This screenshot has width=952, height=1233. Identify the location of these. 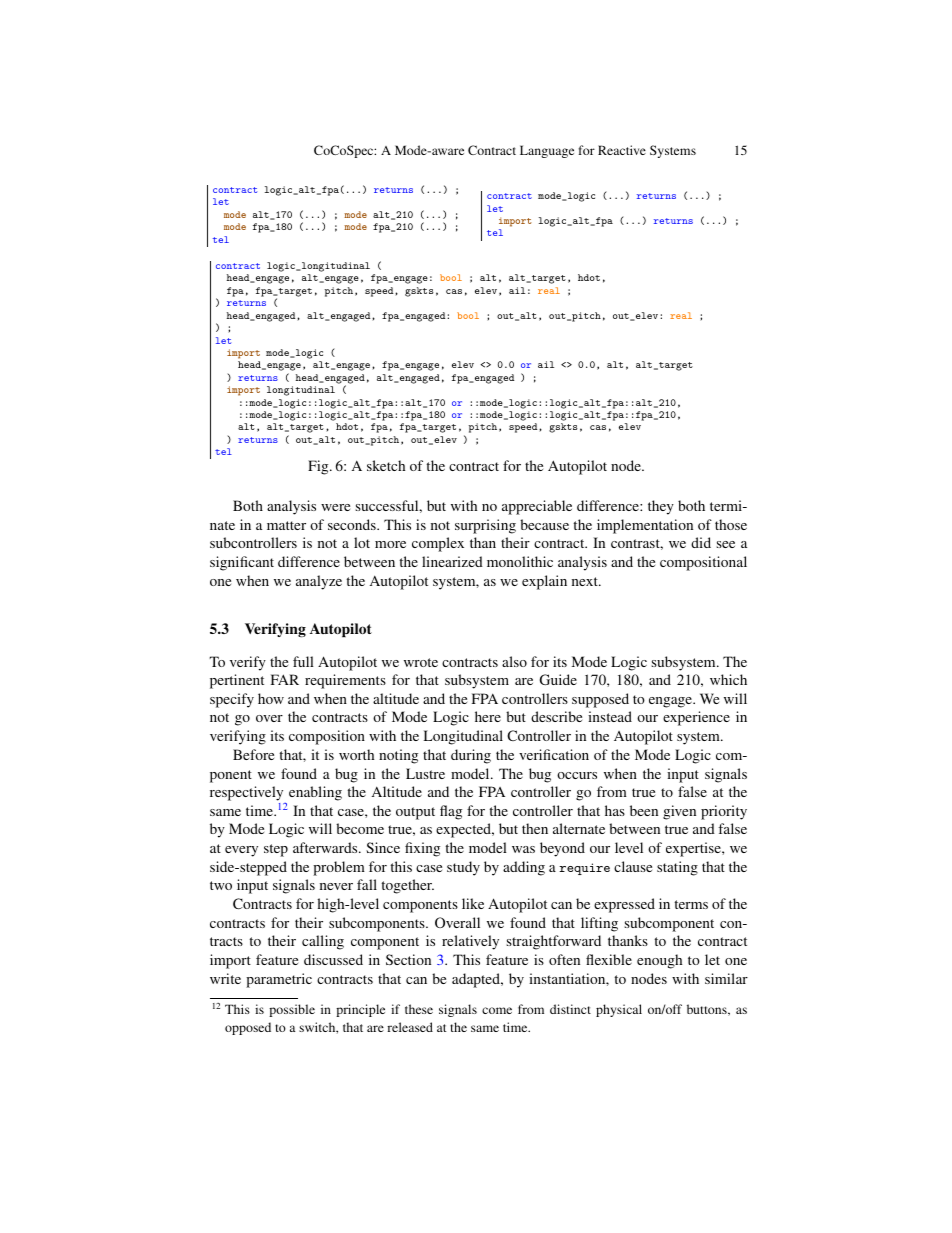
(419, 1009).
